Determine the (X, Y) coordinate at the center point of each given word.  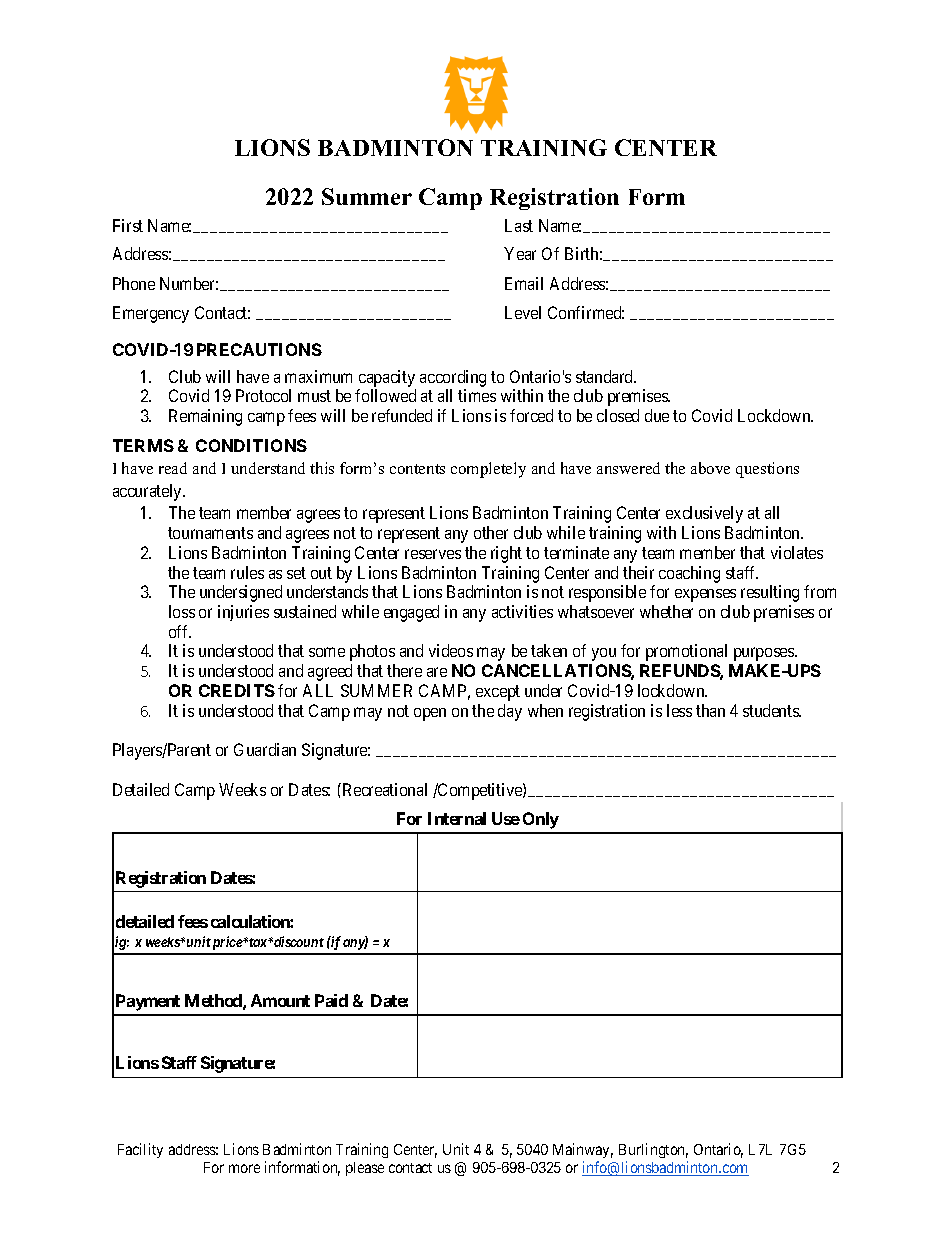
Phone (134, 283)
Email (524, 283)
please (365, 1169)
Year (520, 253)
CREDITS (237, 690)
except (498, 693)
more (244, 1168)
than (710, 710)
